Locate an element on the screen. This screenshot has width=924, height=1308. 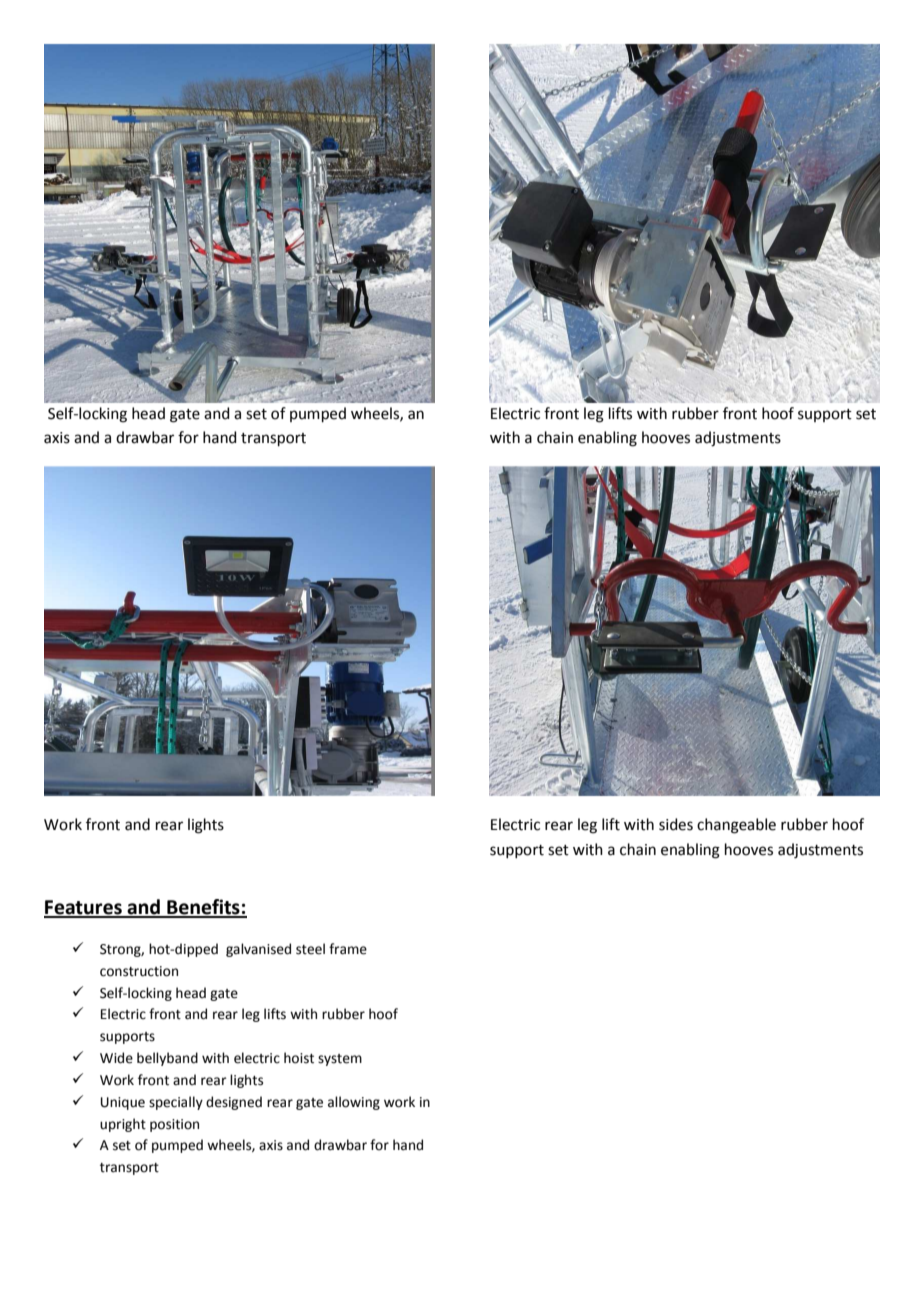
Benefits is located at coordinates (203, 908).
